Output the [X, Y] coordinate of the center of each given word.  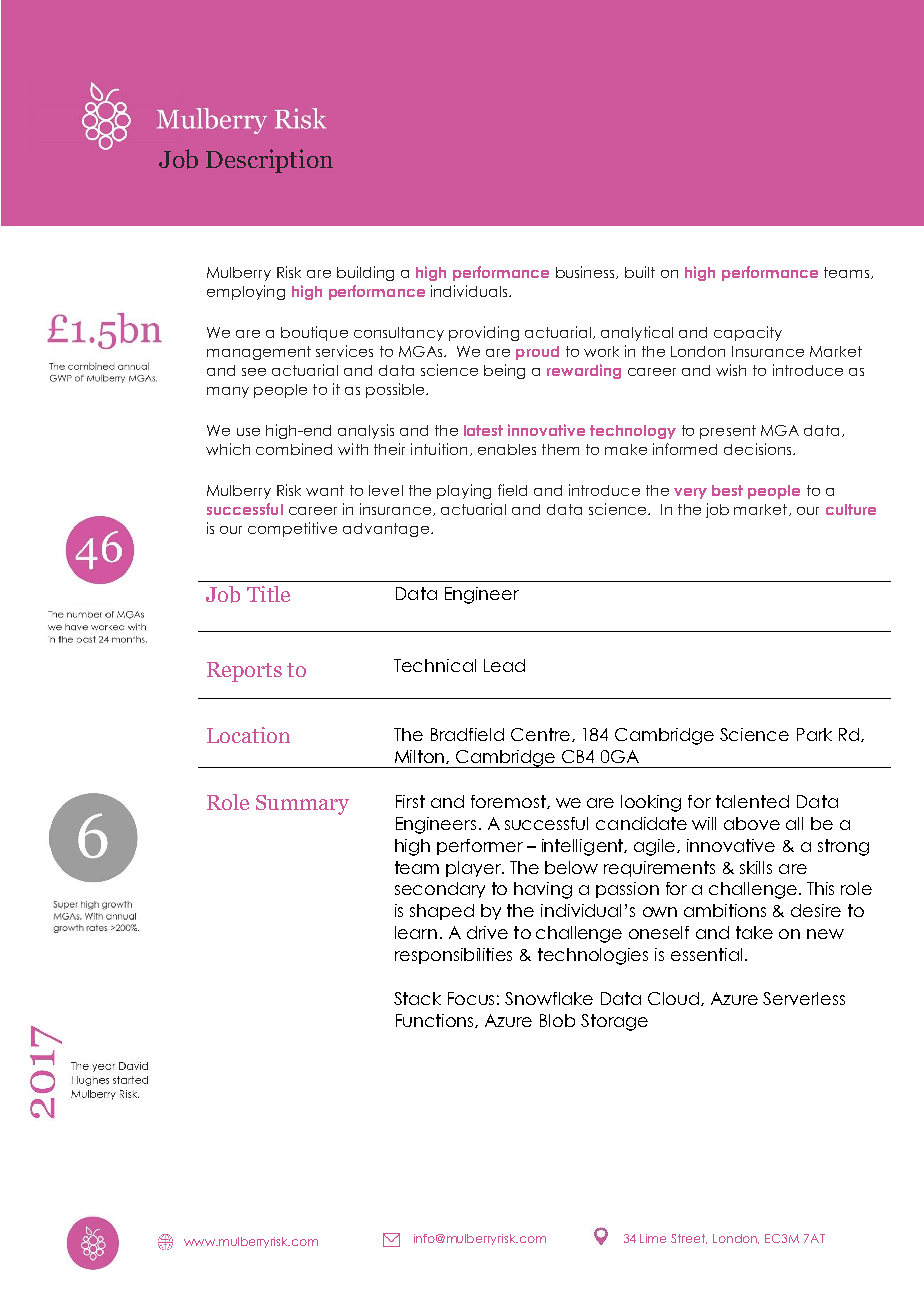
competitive [292, 529]
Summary [302, 805]
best [727, 490]
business [586, 272]
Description [269, 161]
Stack [417, 998]
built [640, 272]
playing [464, 491]
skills [756, 867]
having [543, 890]
